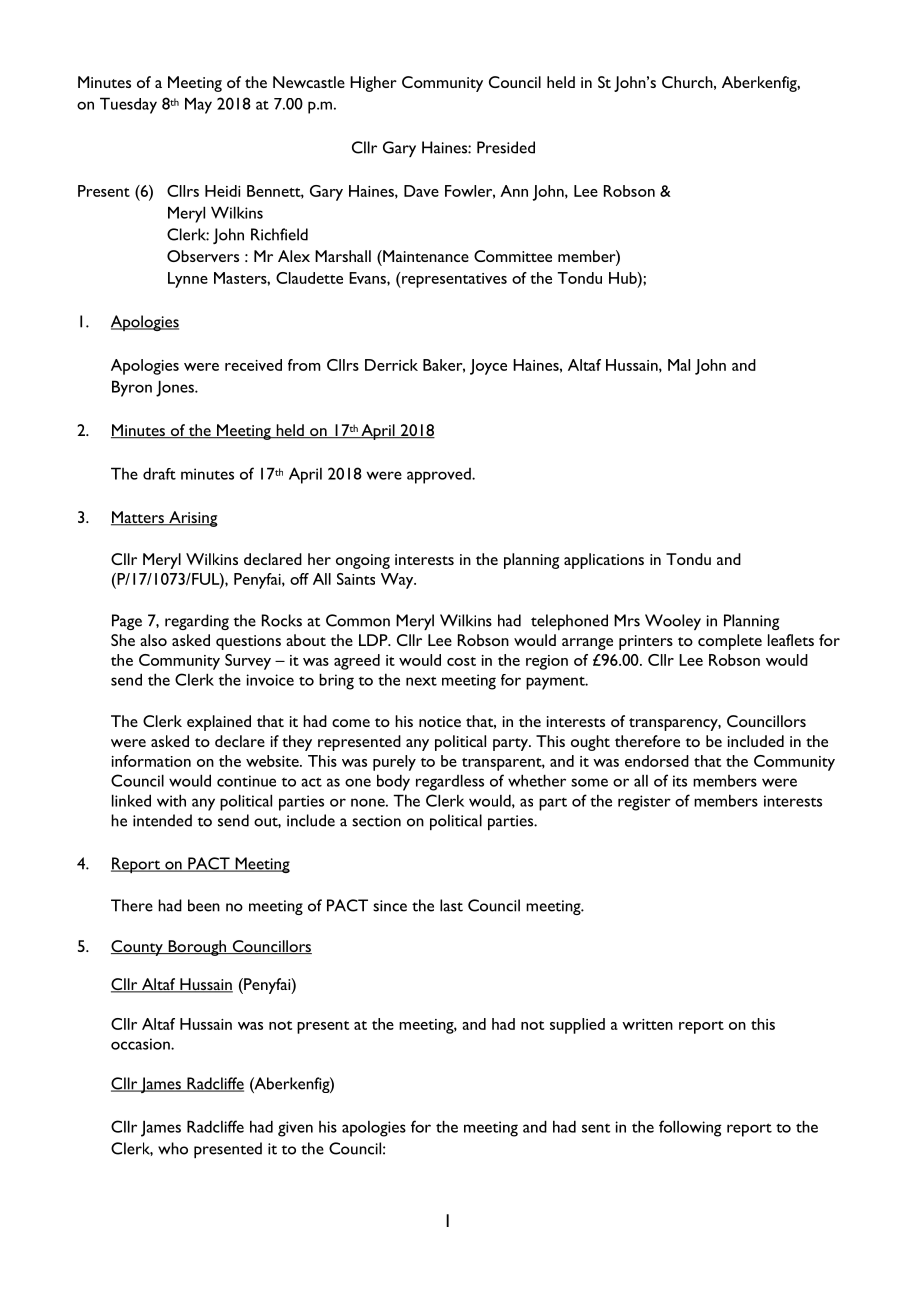  What do you see at coordinates (198, 105) in the screenshot?
I see `May` at bounding box center [198, 105].
